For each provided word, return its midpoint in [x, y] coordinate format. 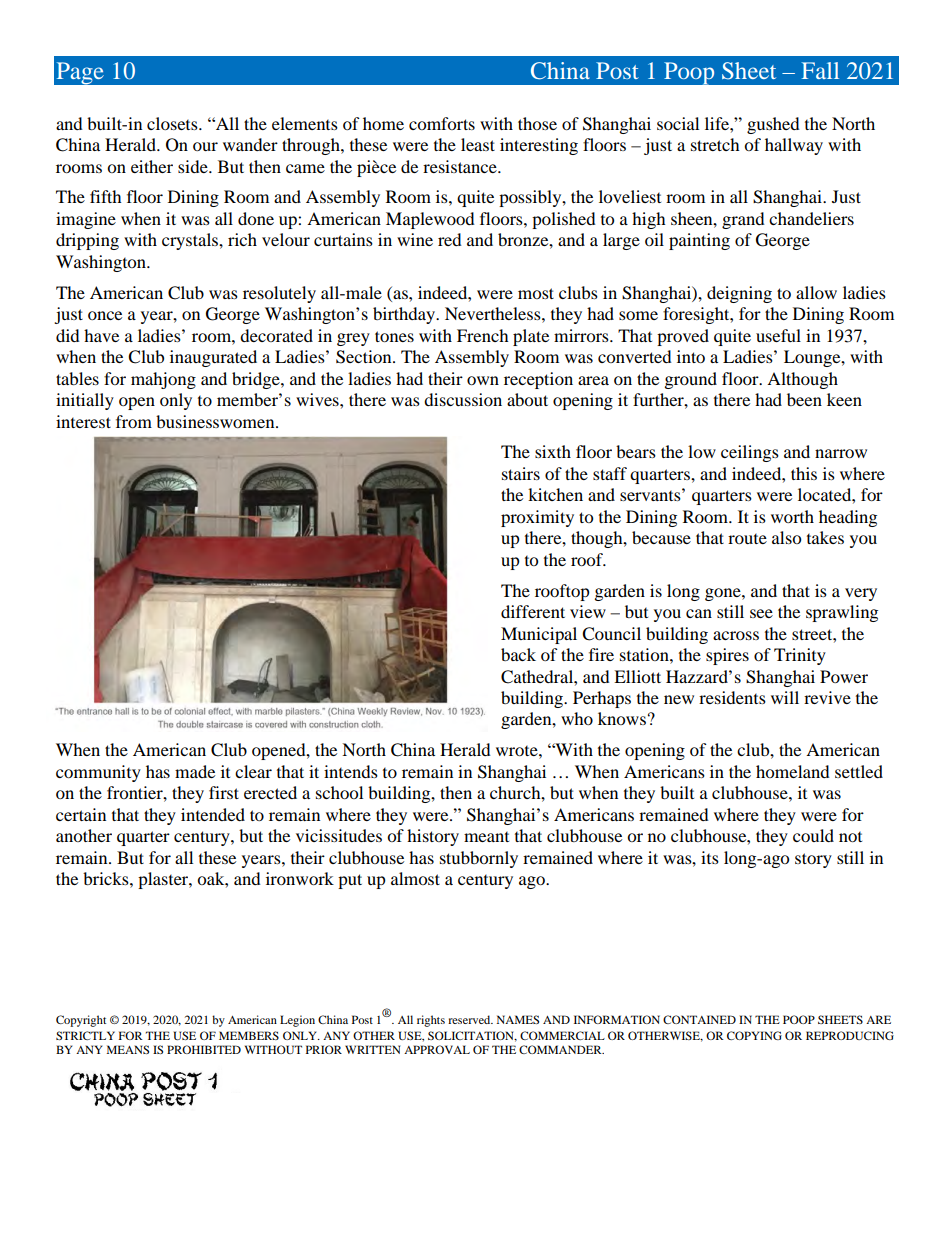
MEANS [128, 1049]
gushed [773, 125]
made [195, 771]
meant [486, 837]
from [134, 421]
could [813, 835]
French [483, 335]
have [101, 335]
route [747, 539]
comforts [442, 123]
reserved [470, 1019]
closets [173, 123]
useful [778, 335]
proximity [537, 518]
